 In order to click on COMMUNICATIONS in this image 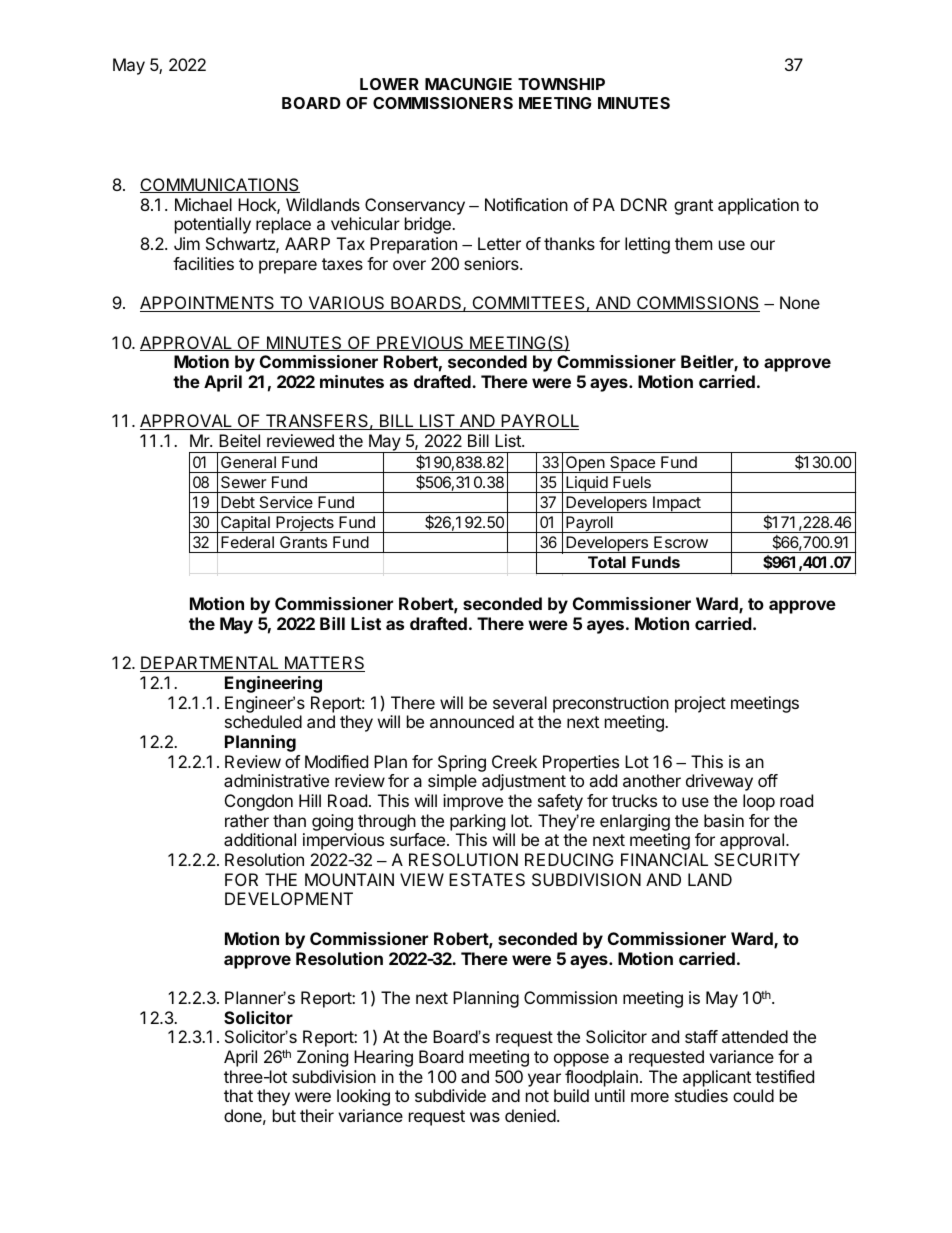, I will do `click(220, 185)`.
